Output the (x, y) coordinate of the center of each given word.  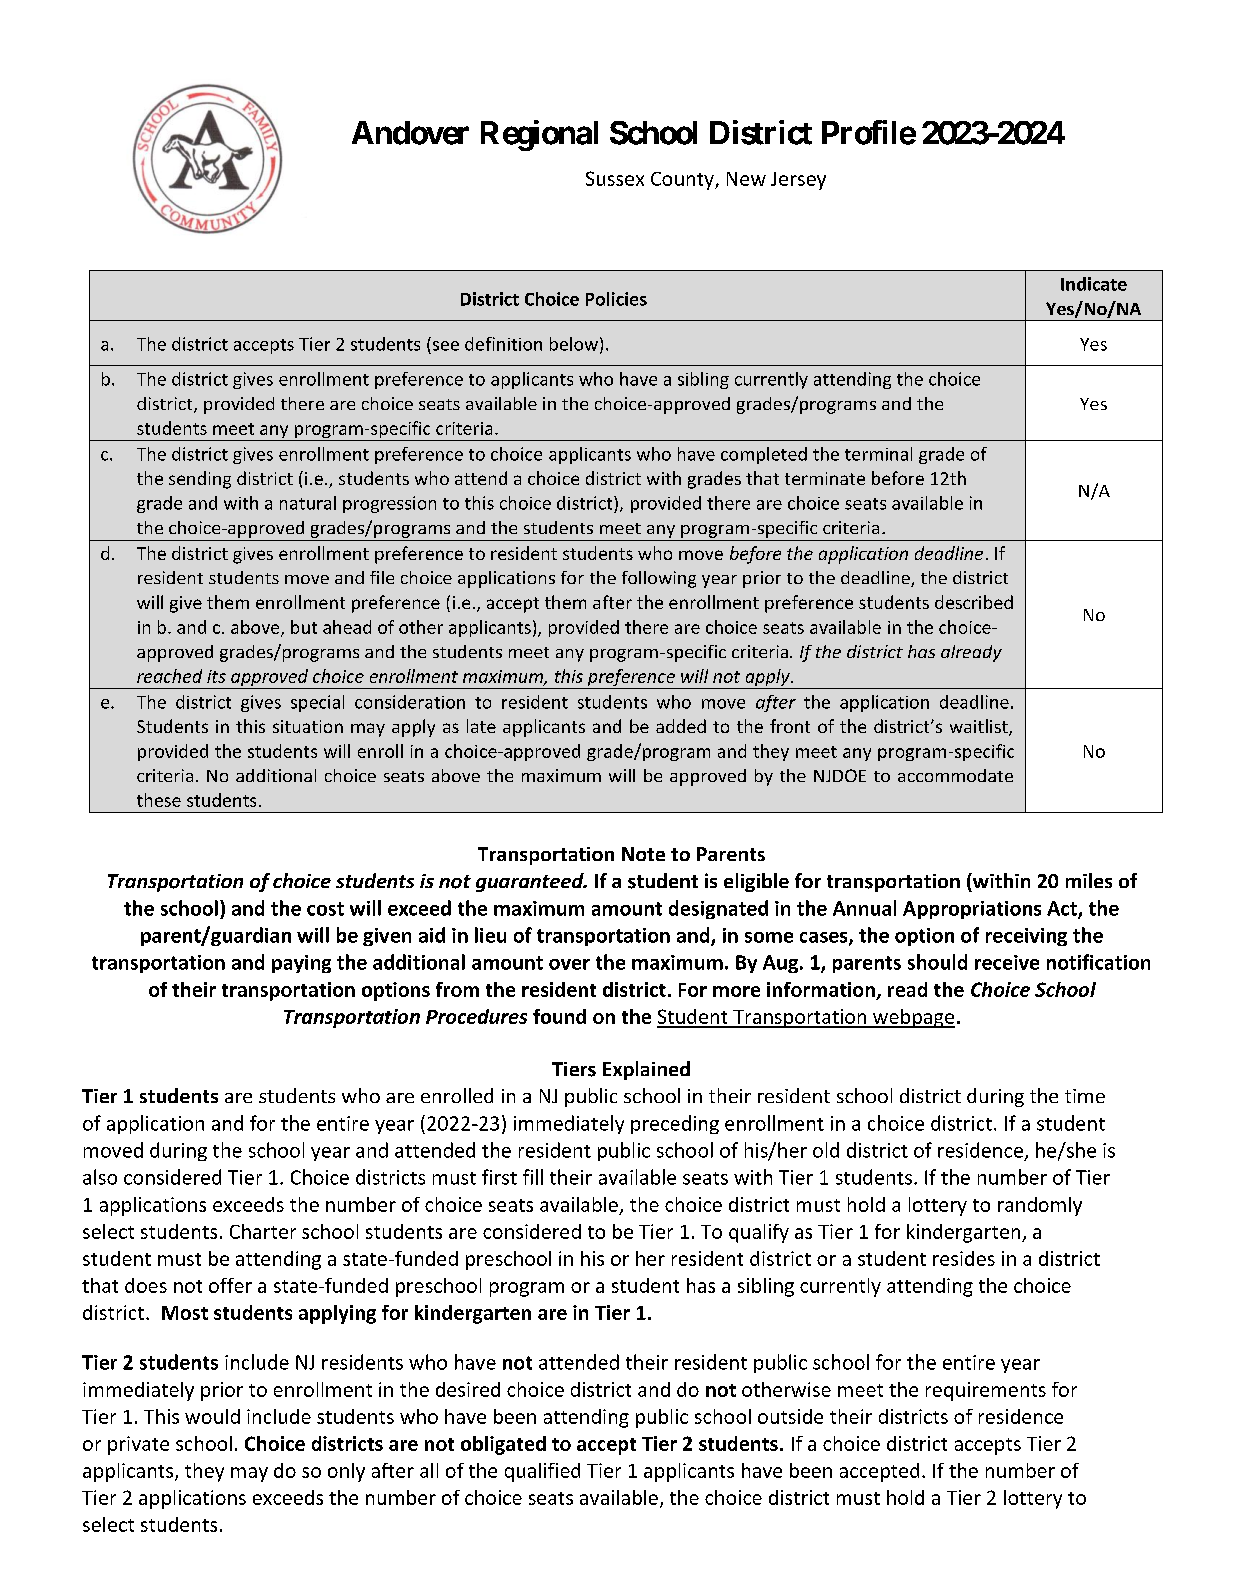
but (304, 627)
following (659, 579)
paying (301, 964)
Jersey (798, 181)
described (974, 602)
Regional (539, 135)
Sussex (615, 178)
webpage (913, 1018)
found (559, 1016)
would (212, 1416)
